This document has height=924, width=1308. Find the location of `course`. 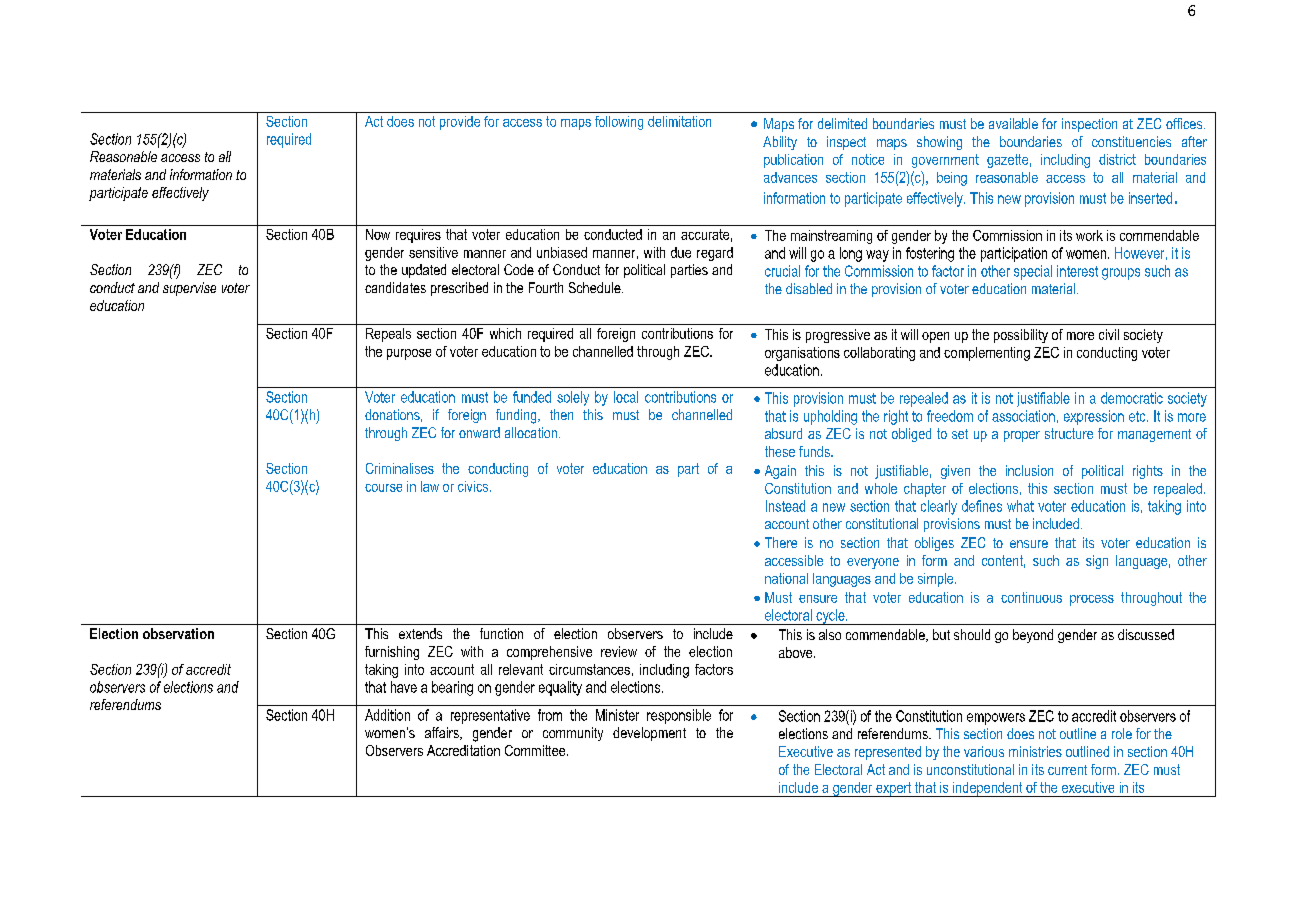

course is located at coordinates (383, 488).
